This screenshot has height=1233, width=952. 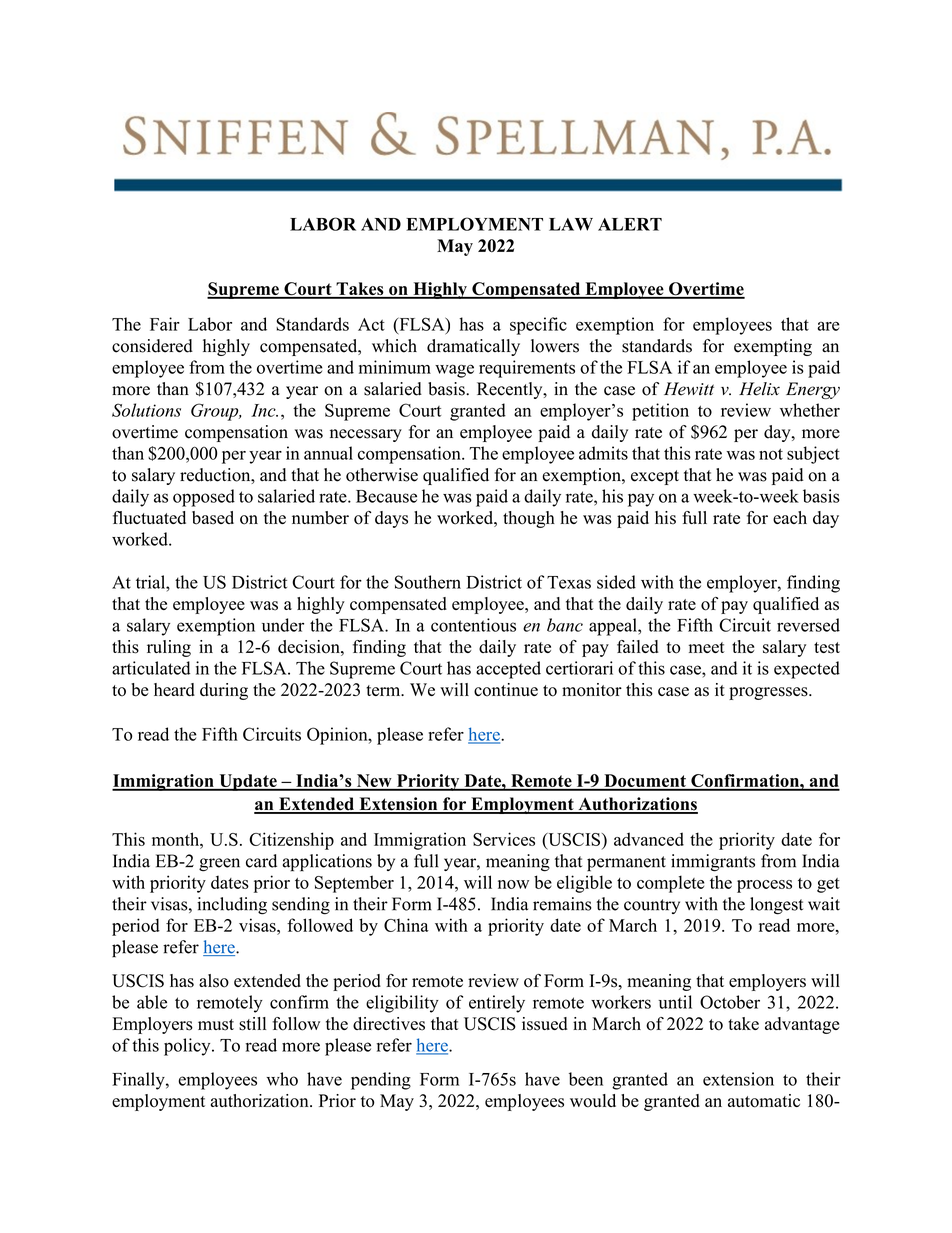 I want to click on during, so click(x=224, y=691).
